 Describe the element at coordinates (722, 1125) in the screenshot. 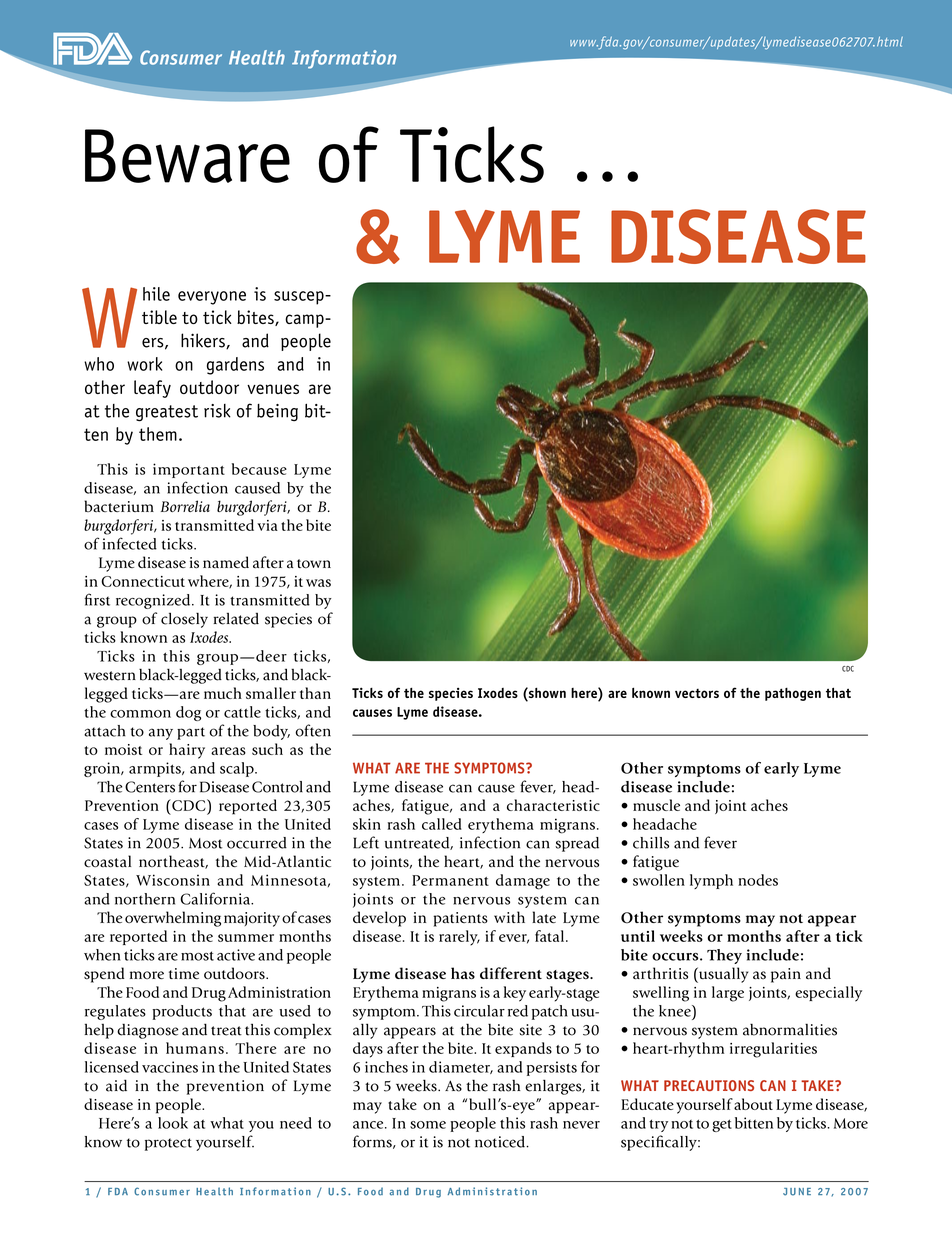

I see `get` at that location.
